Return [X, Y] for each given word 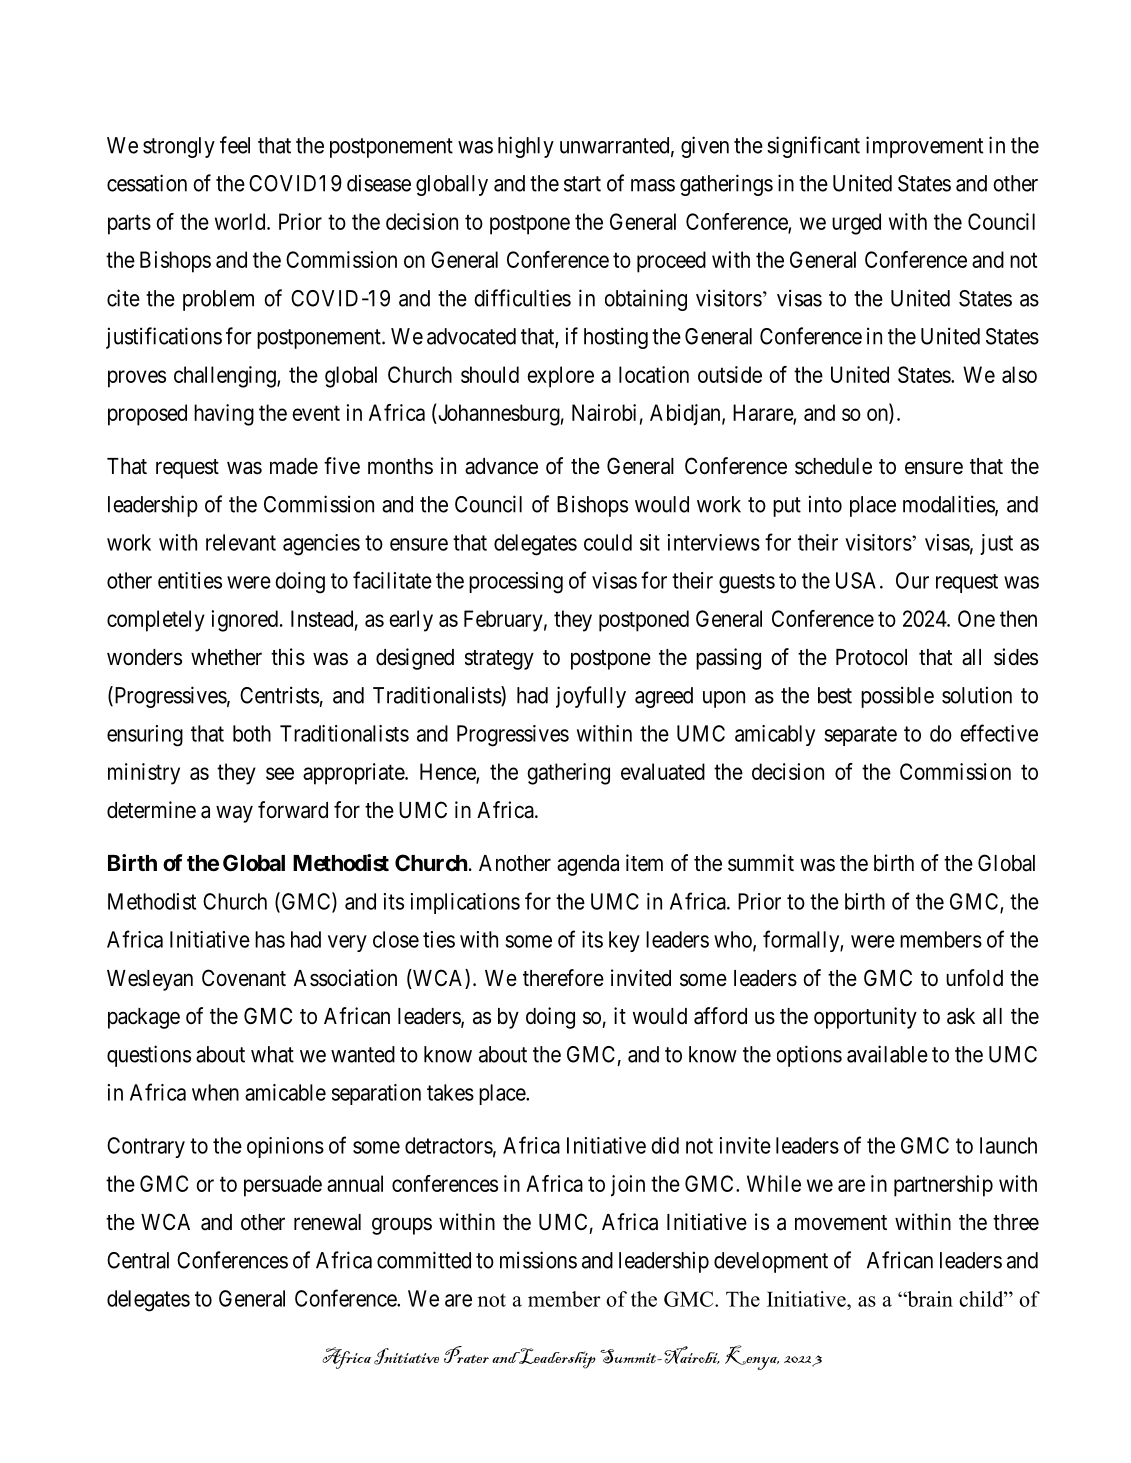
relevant [241, 542]
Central [138, 1260]
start [582, 184]
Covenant [244, 978]
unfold [974, 977]
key [624, 941]
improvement [924, 147]
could [608, 542]
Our [912, 580]
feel [235, 145]
